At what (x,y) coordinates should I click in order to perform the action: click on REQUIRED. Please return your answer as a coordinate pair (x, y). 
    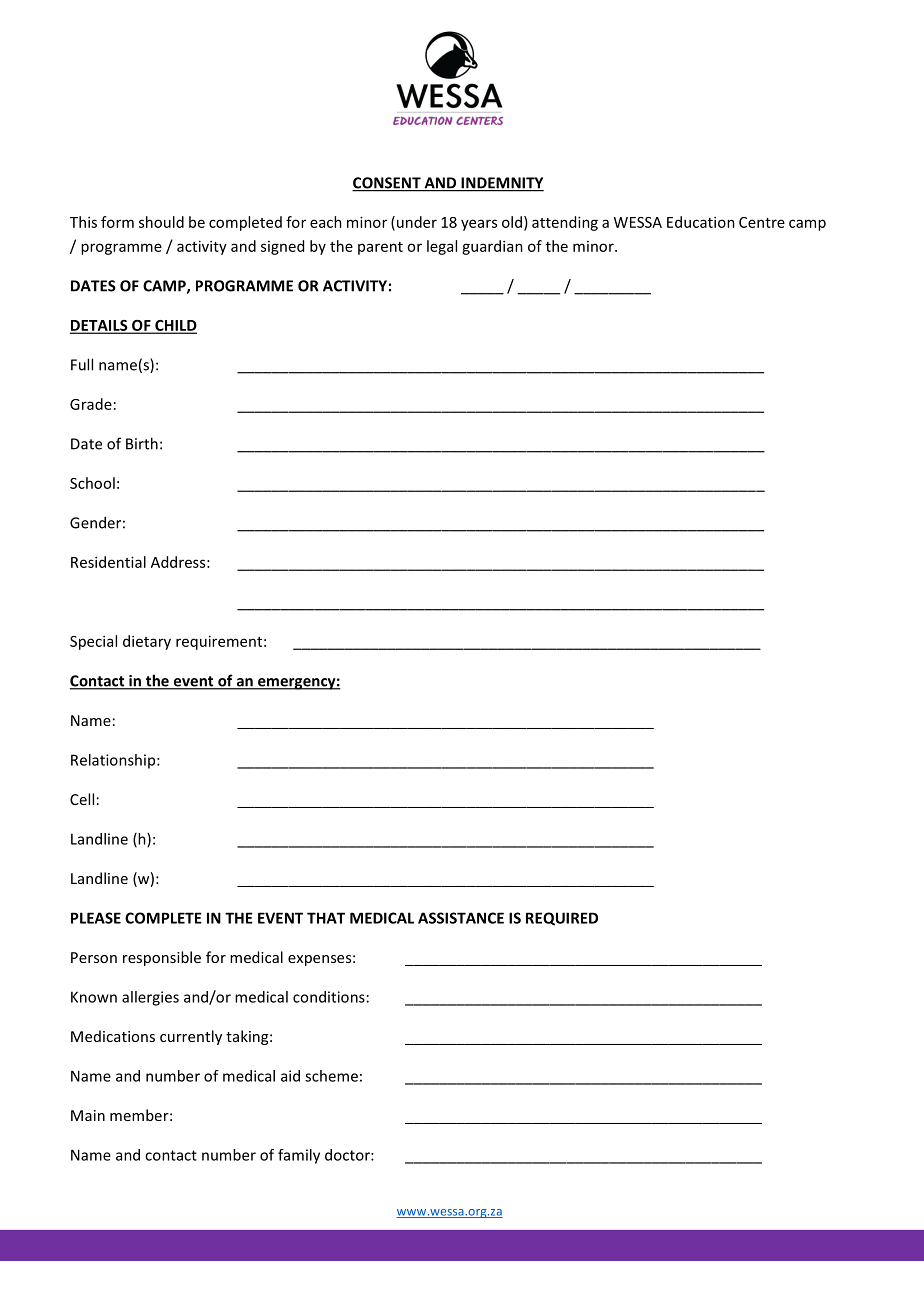
    Looking at the image, I should click on (562, 919).
